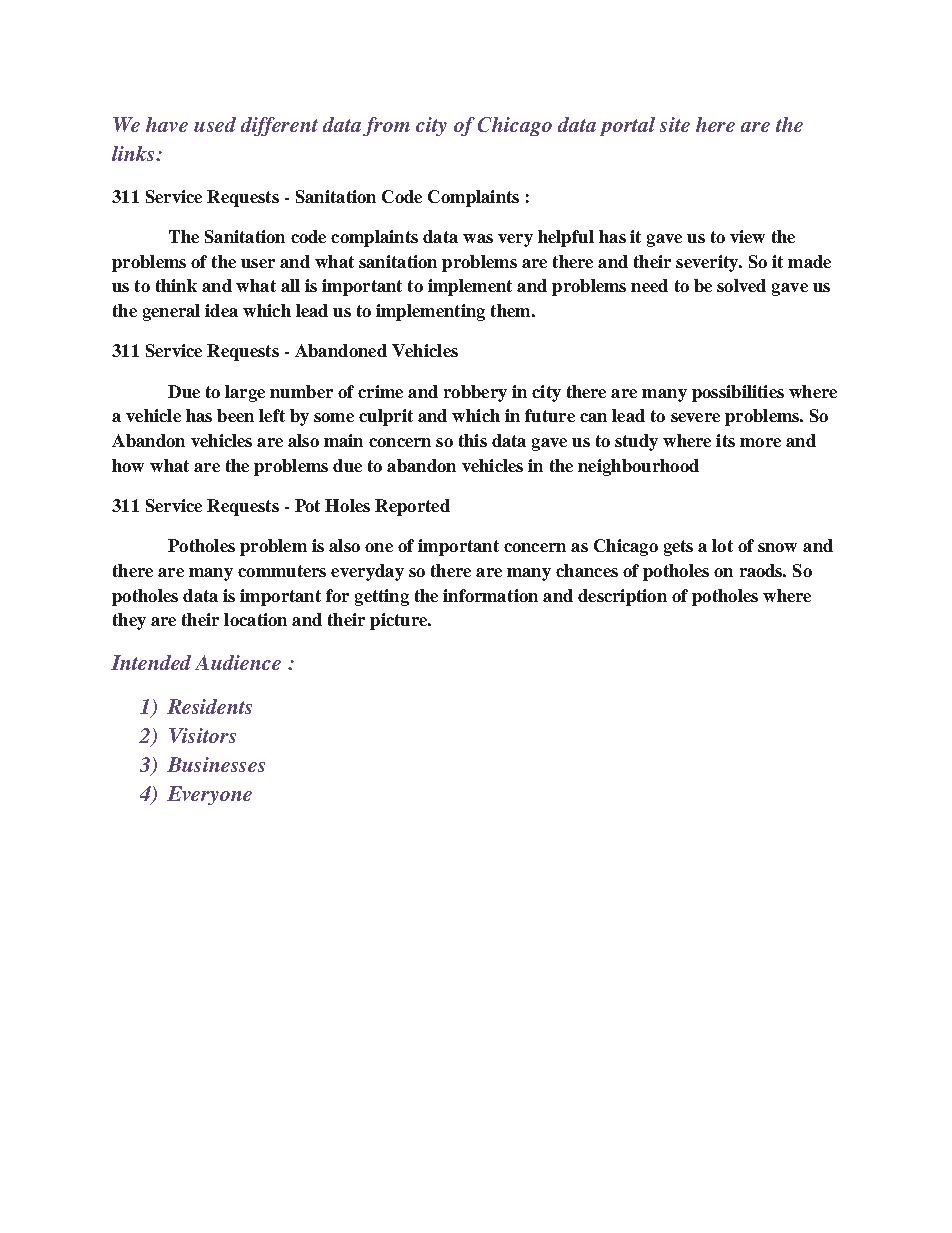 This image has height=1233, width=952. I want to click on location, so click(255, 619).
